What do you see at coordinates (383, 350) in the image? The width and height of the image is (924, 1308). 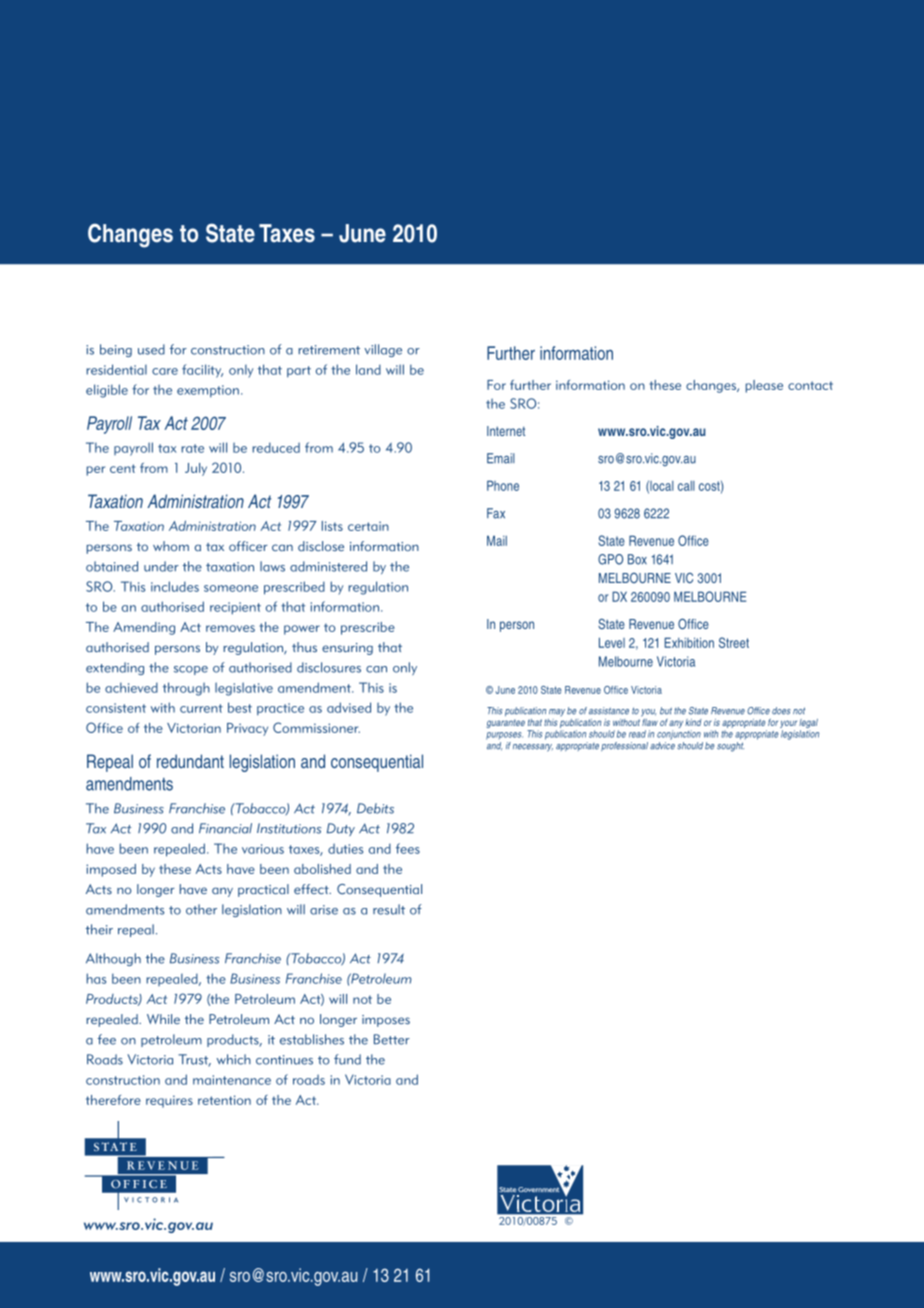 I see `village` at bounding box center [383, 350].
